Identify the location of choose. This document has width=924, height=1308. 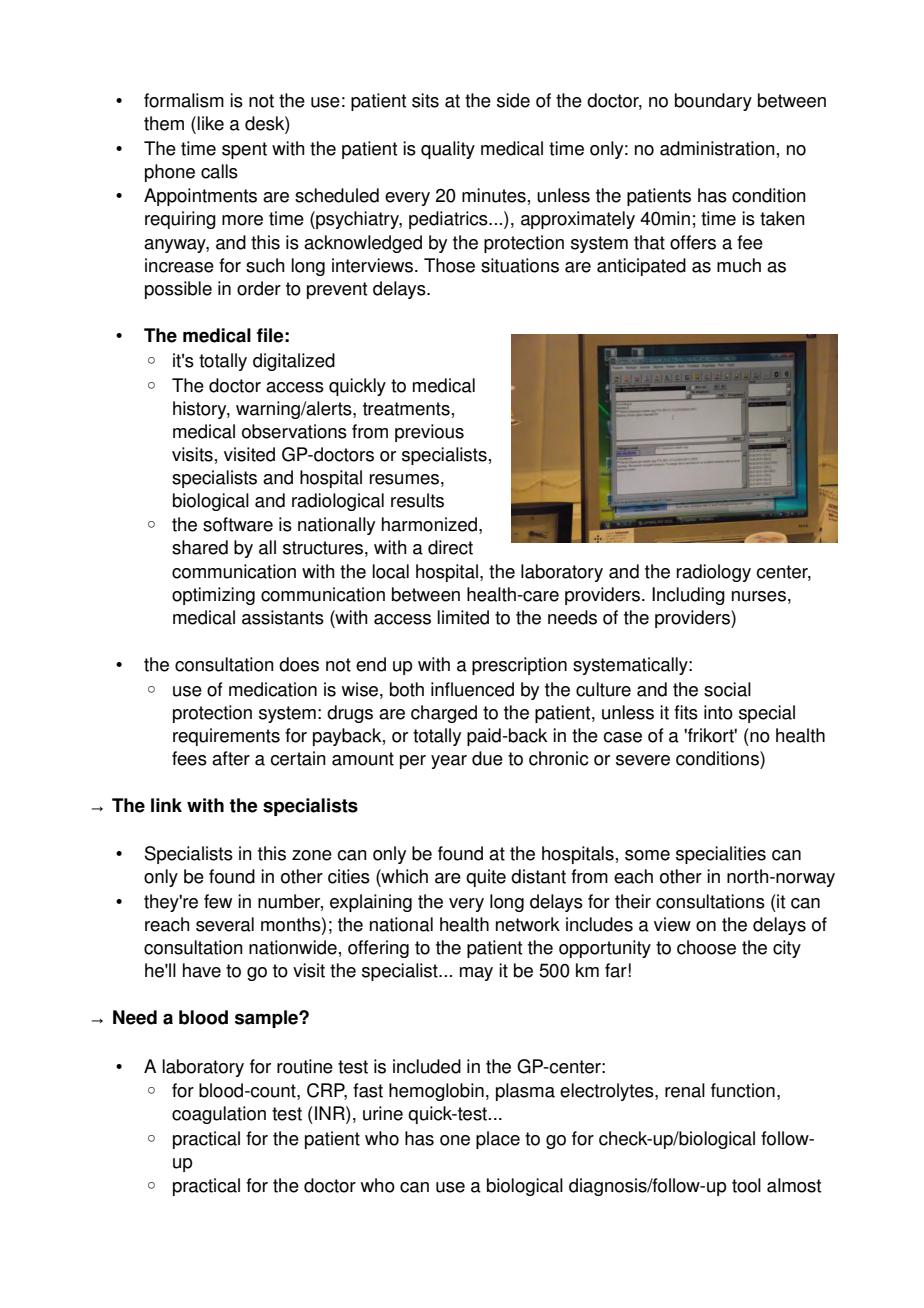
(706, 947).
